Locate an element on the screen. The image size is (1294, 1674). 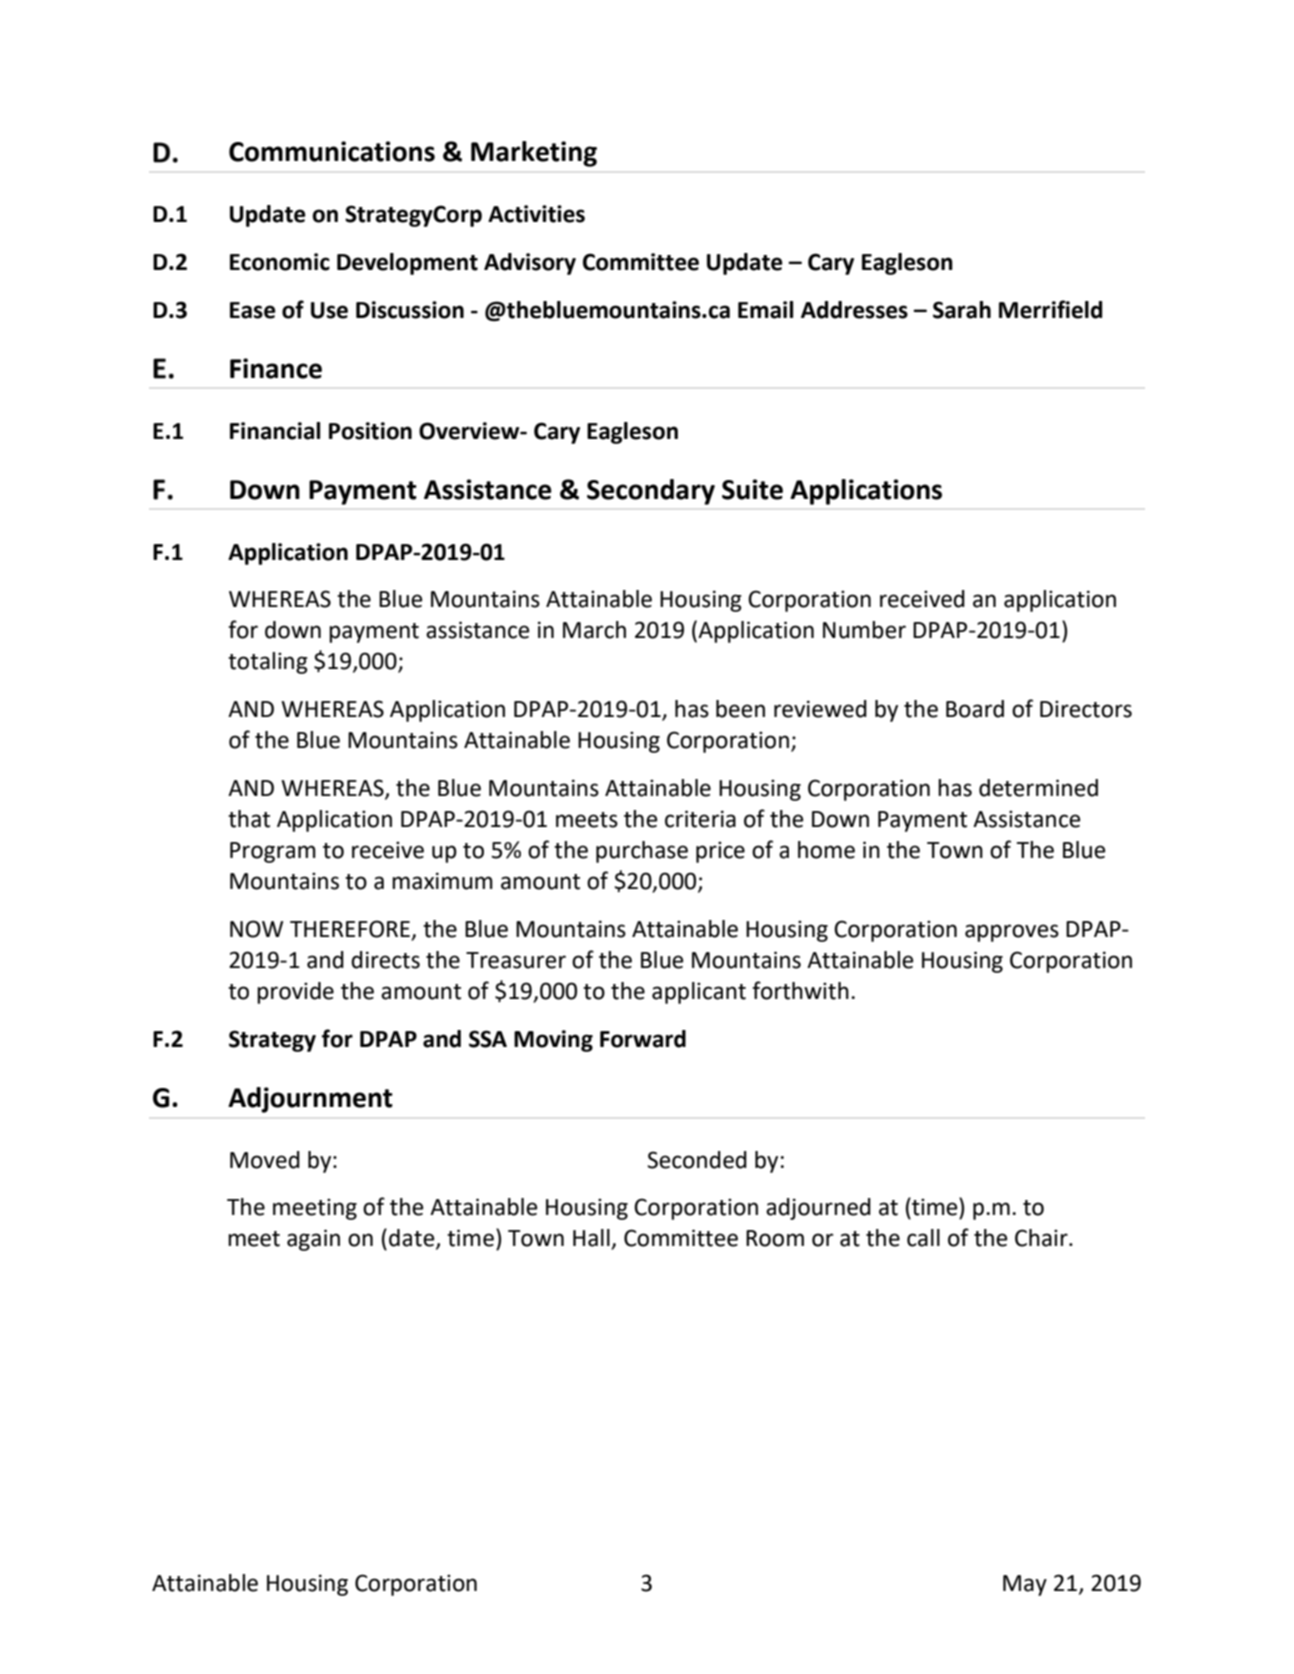
Chair is located at coordinates (1042, 1238).
